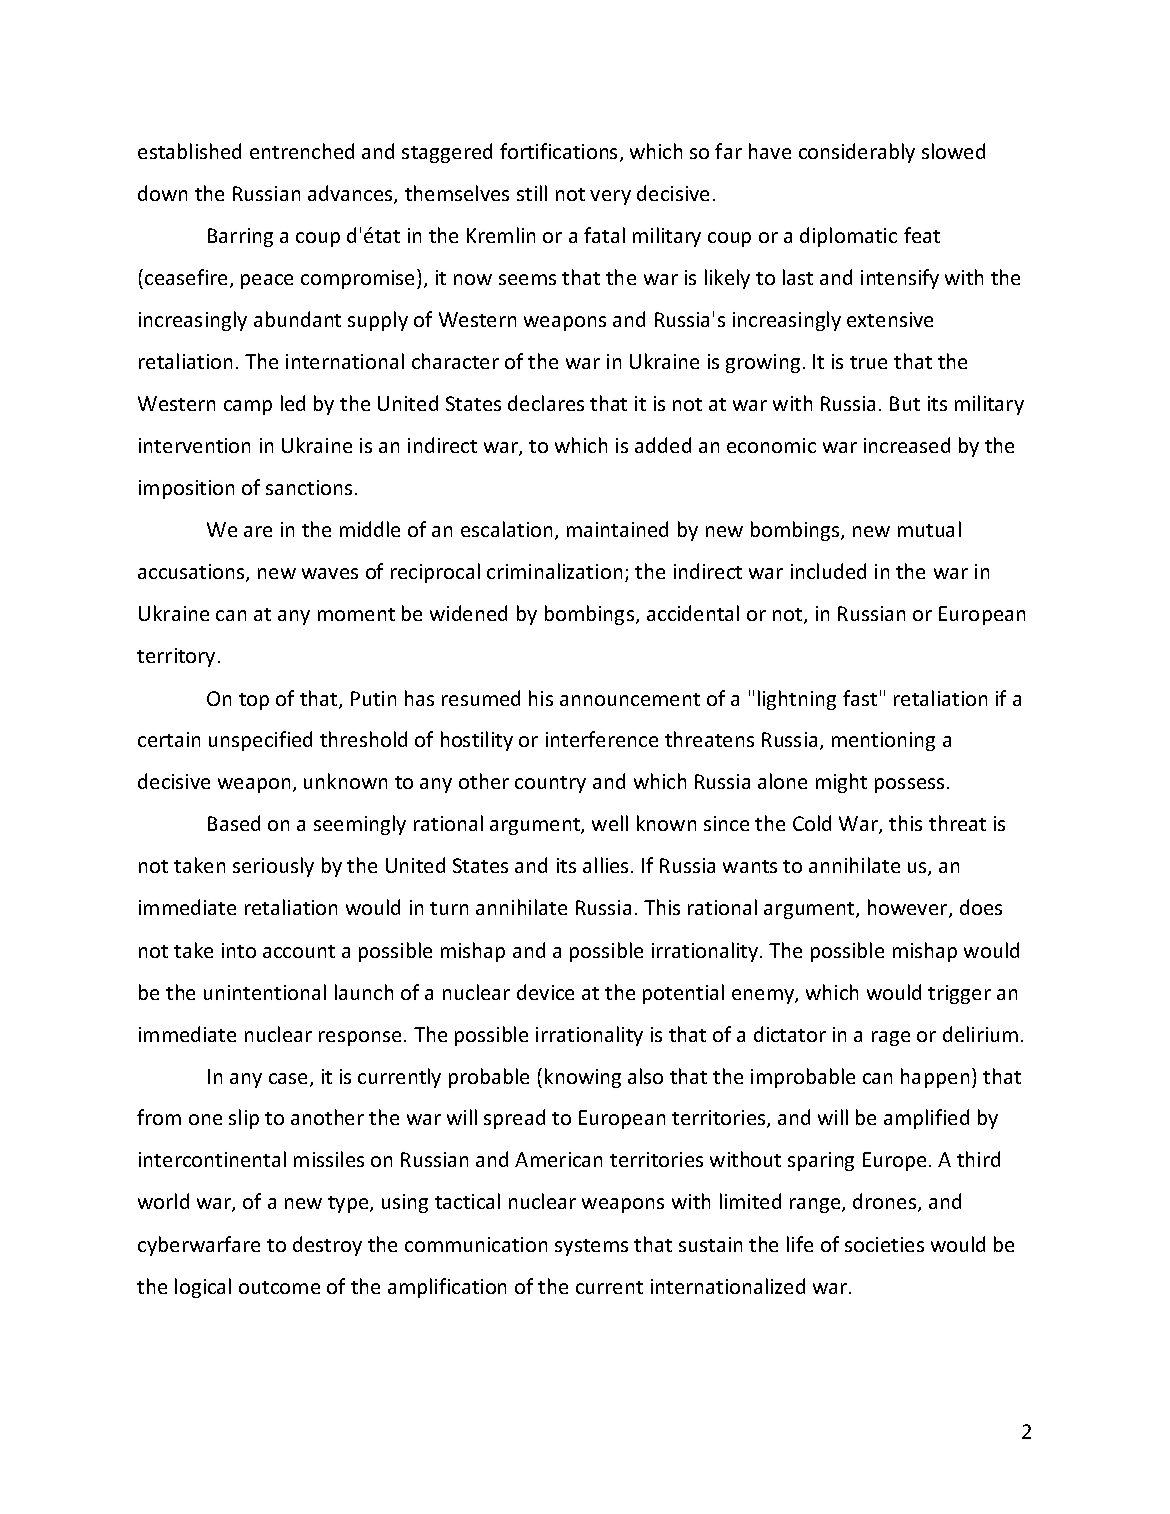  I want to click on still, so click(532, 193).
